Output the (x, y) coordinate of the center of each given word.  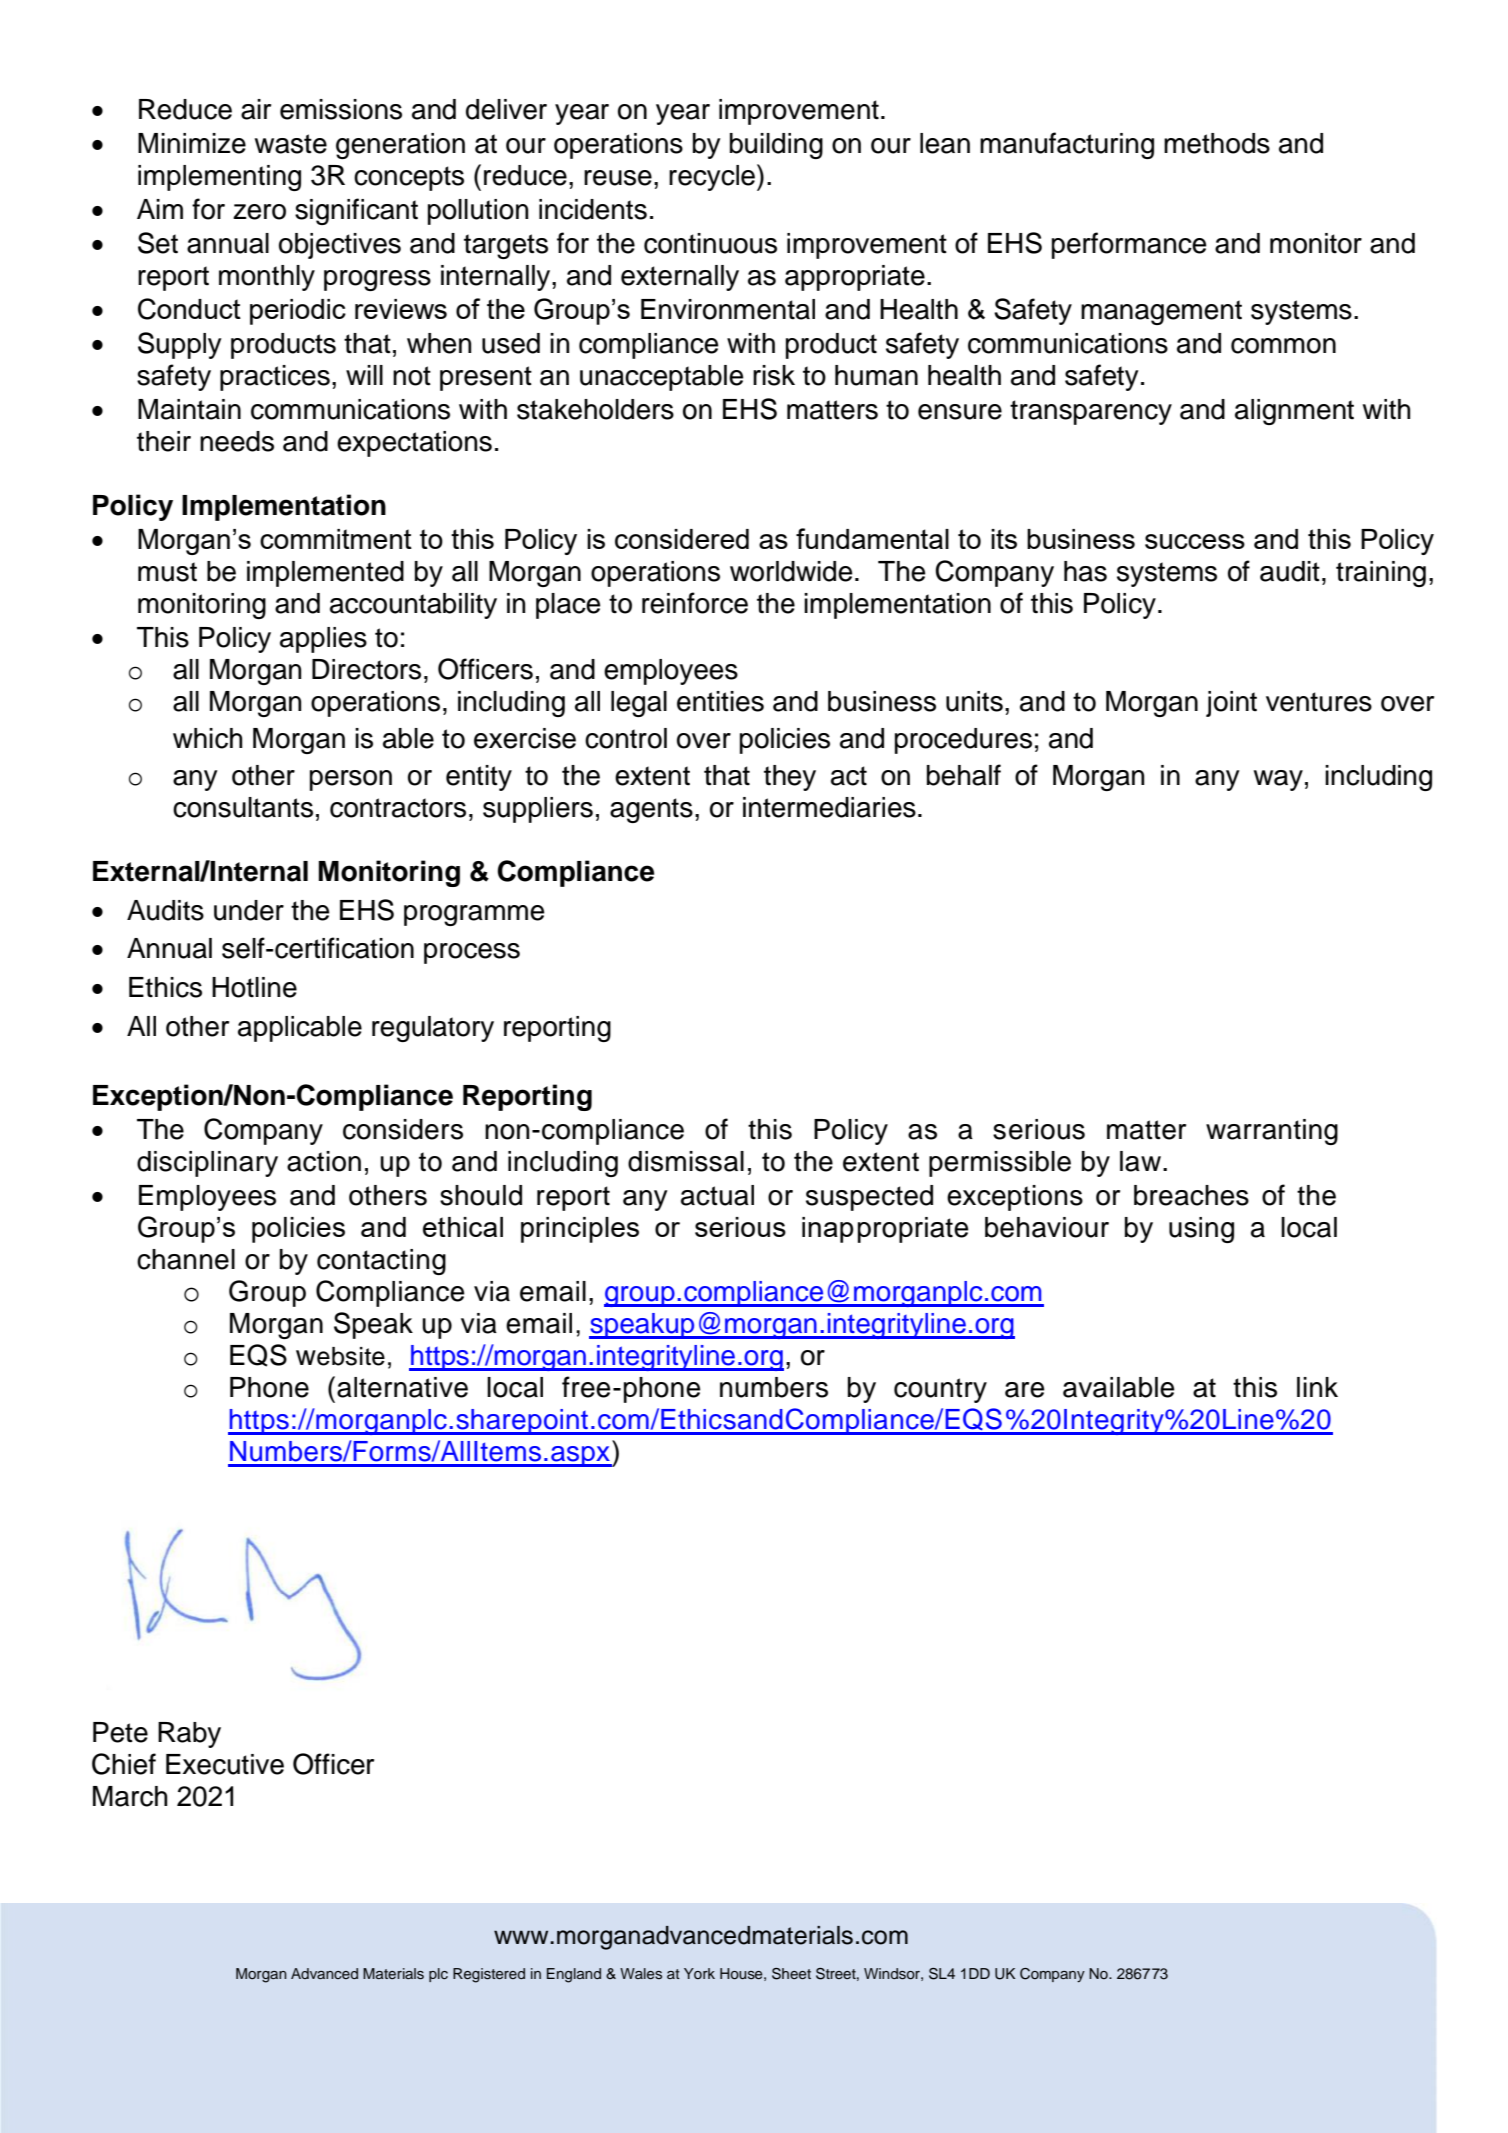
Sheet (791, 1974)
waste (291, 144)
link (1317, 1387)
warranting (1272, 1132)
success (1195, 541)
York (699, 1973)
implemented (325, 574)
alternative (402, 1387)
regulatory (433, 1029)
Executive (225, 1764)
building (776, 146)
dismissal (686, 1161)
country (940, 1390)
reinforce (695, 603)
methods (1217, 143)
